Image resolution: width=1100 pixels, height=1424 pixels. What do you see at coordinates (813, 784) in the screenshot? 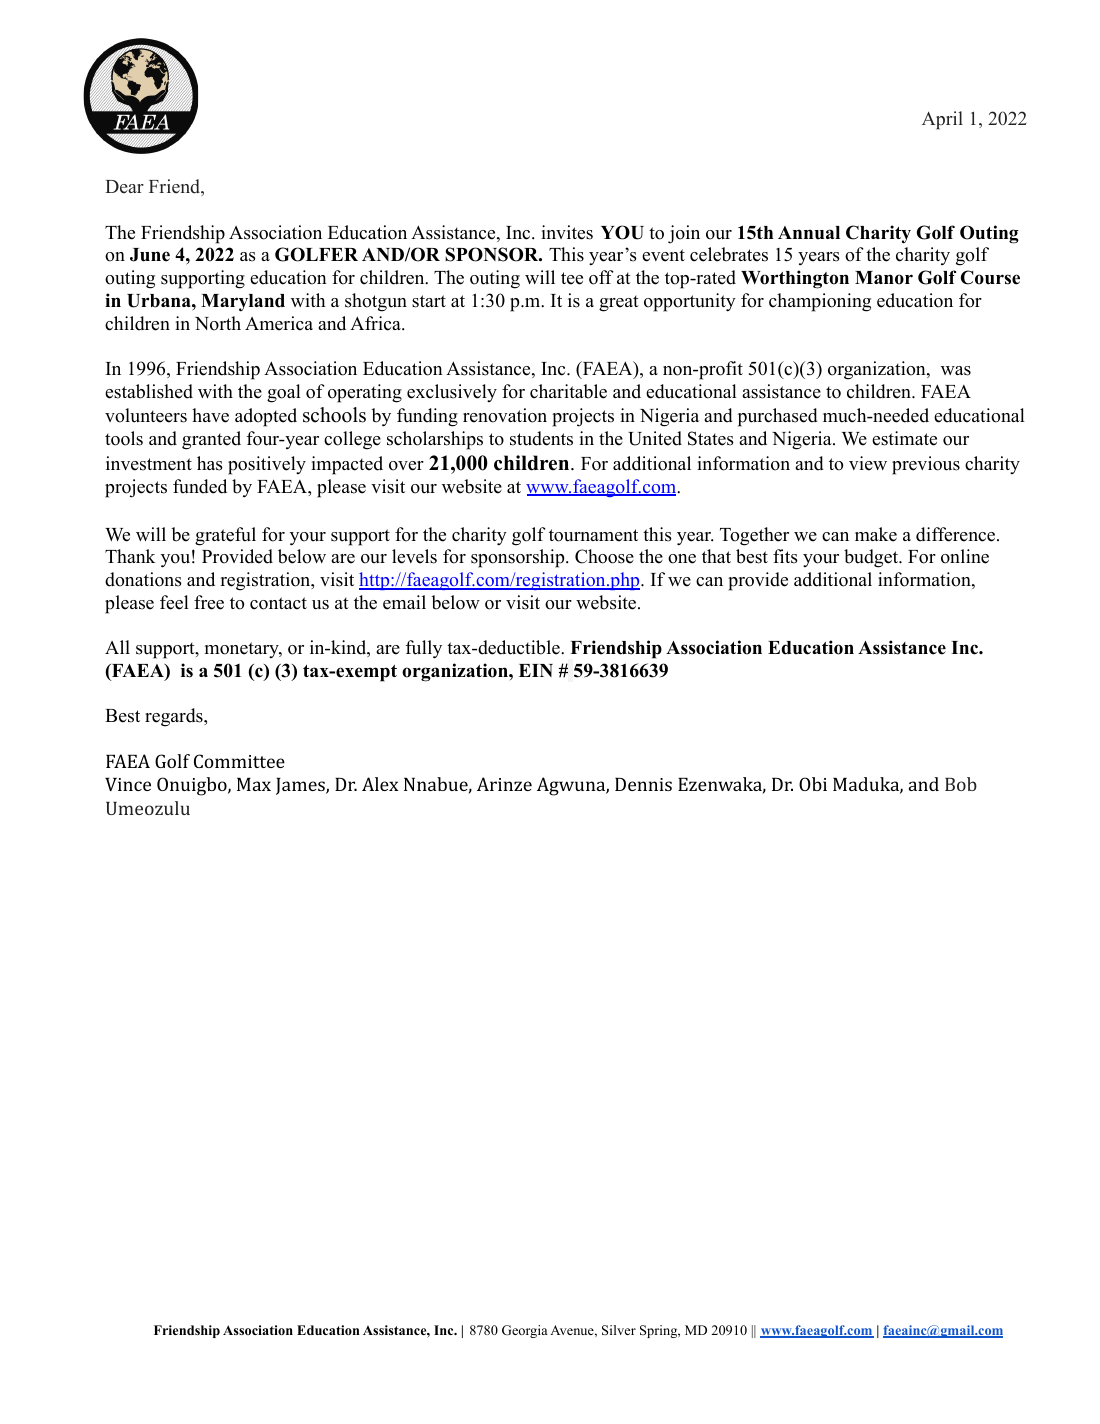
I see `Obi` at bounding box center [813, 784].
